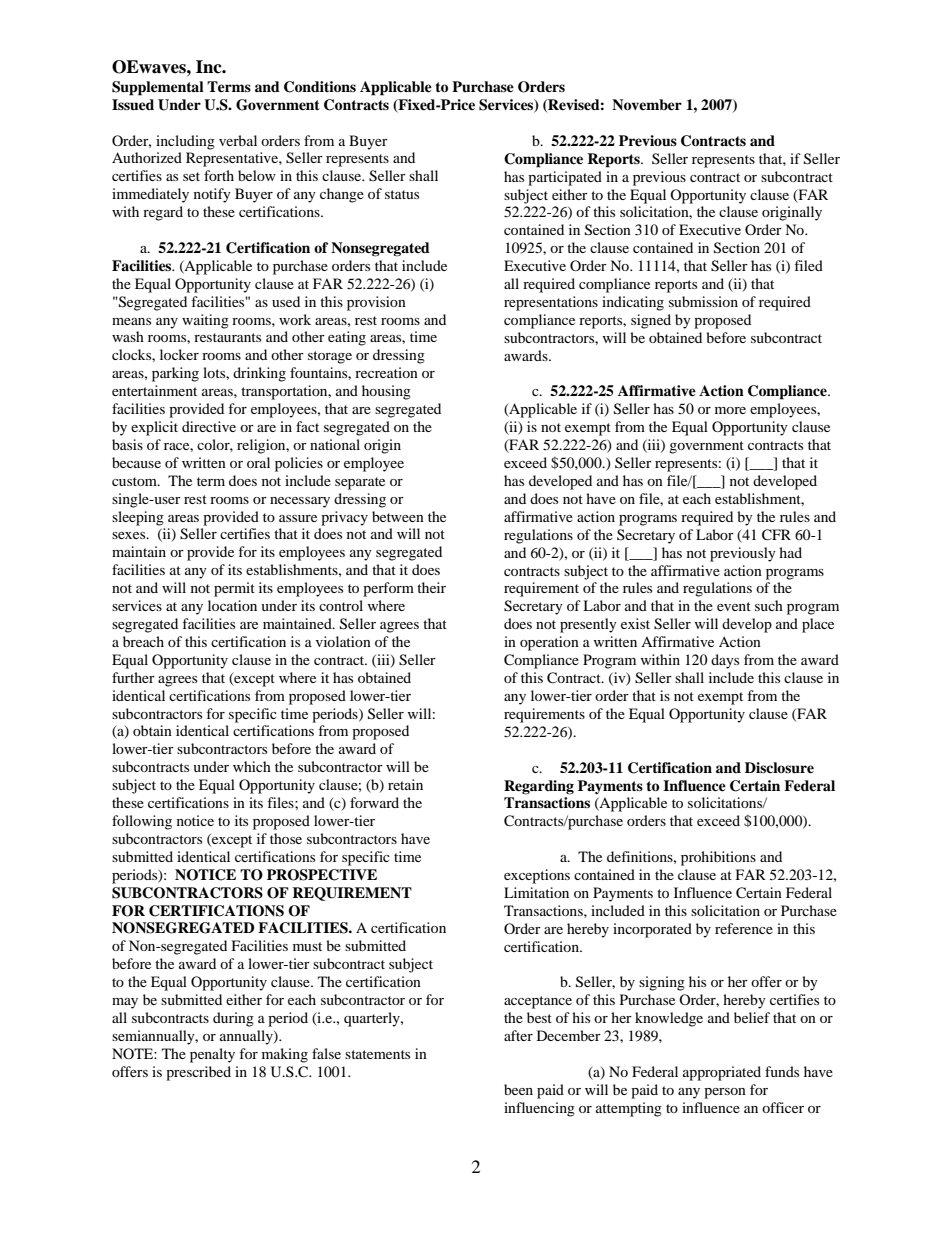 The height and width of the document is (1233, 952). Describe the element at coordinates (647, 104) in the document. I see `November` at that location.
